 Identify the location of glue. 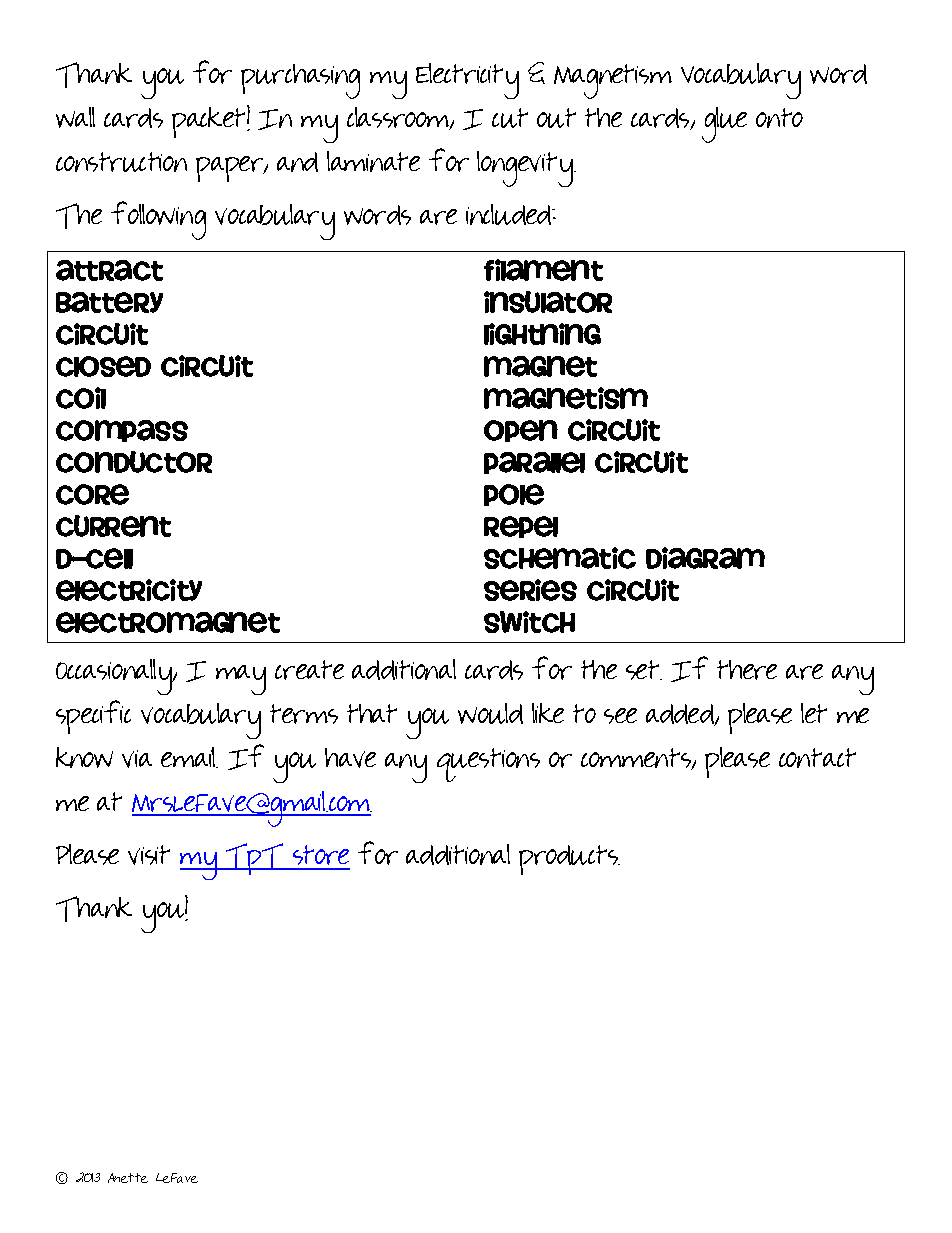
(724, 125).
